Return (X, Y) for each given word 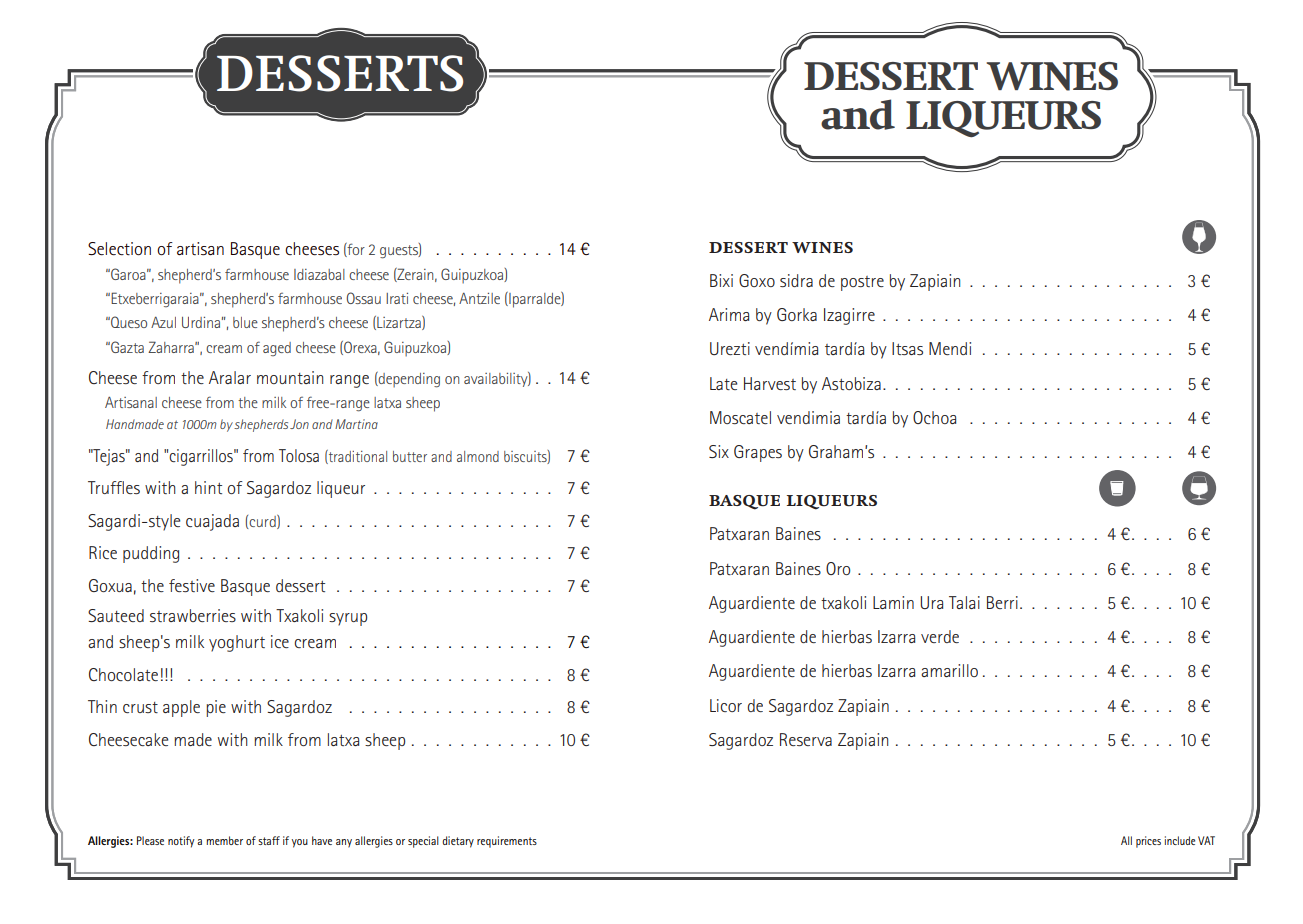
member (225, 840)
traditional (357, 457)
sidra (796, 280)
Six (719, 451)
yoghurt (237, 643)
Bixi (721, 280)
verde (940, 636)
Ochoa (934, 417)
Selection (119, 249)
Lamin (893, 602)
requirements (507, 842)
